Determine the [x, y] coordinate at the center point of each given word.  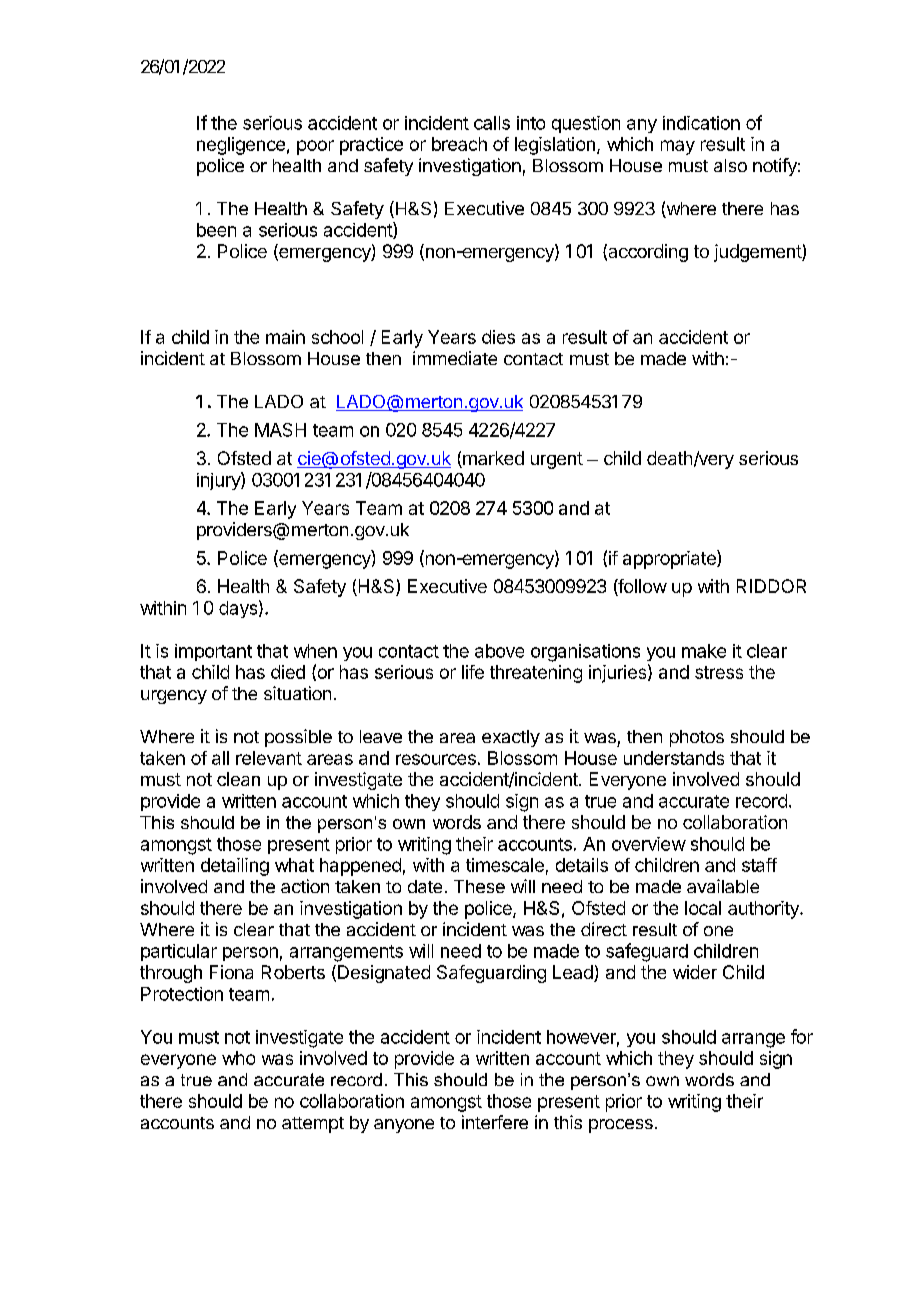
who [238, 1058]
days [238, 609]
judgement [758, 253]
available [723, 886]
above [499, 651]
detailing [235, 867]
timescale [505, 865]
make [704, 651]
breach [459, 144]
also [730, 165]
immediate [455, 358]
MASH [280, 430]
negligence [241, 146]
